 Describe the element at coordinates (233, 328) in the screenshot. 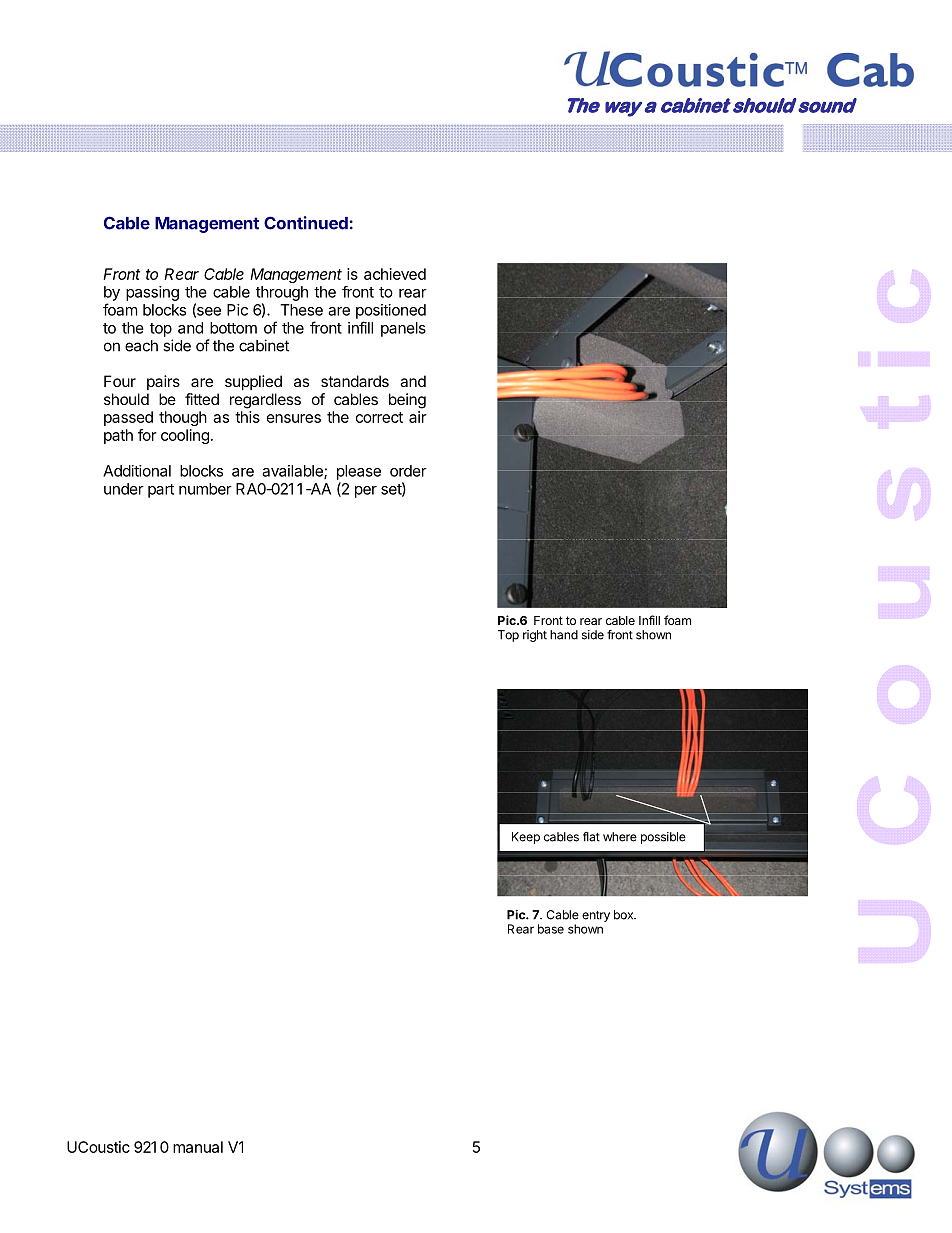

I see `bottom` at that location.
